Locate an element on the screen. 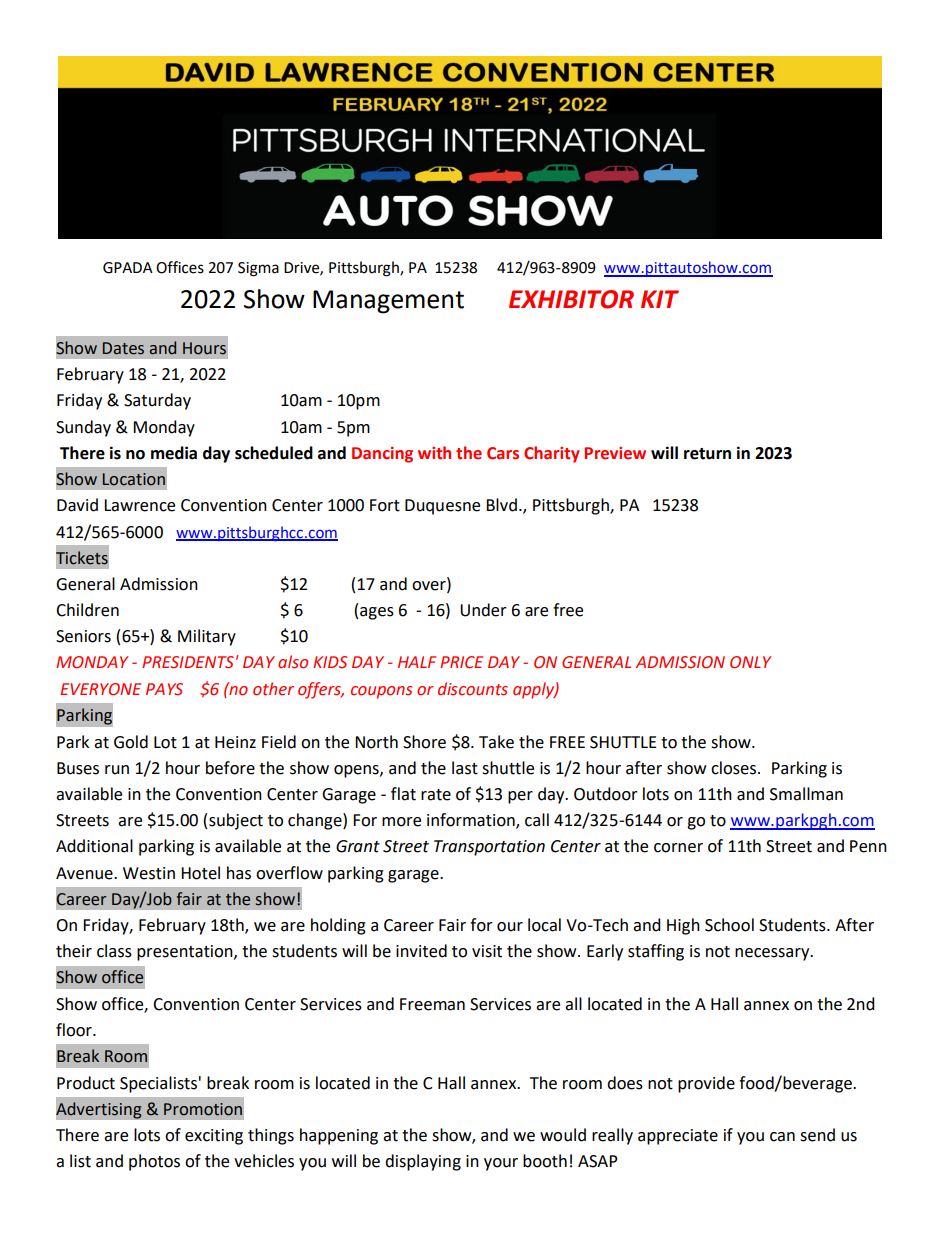 The image size is (952, 1233). Blvd is located at coordinates (501, 505).
